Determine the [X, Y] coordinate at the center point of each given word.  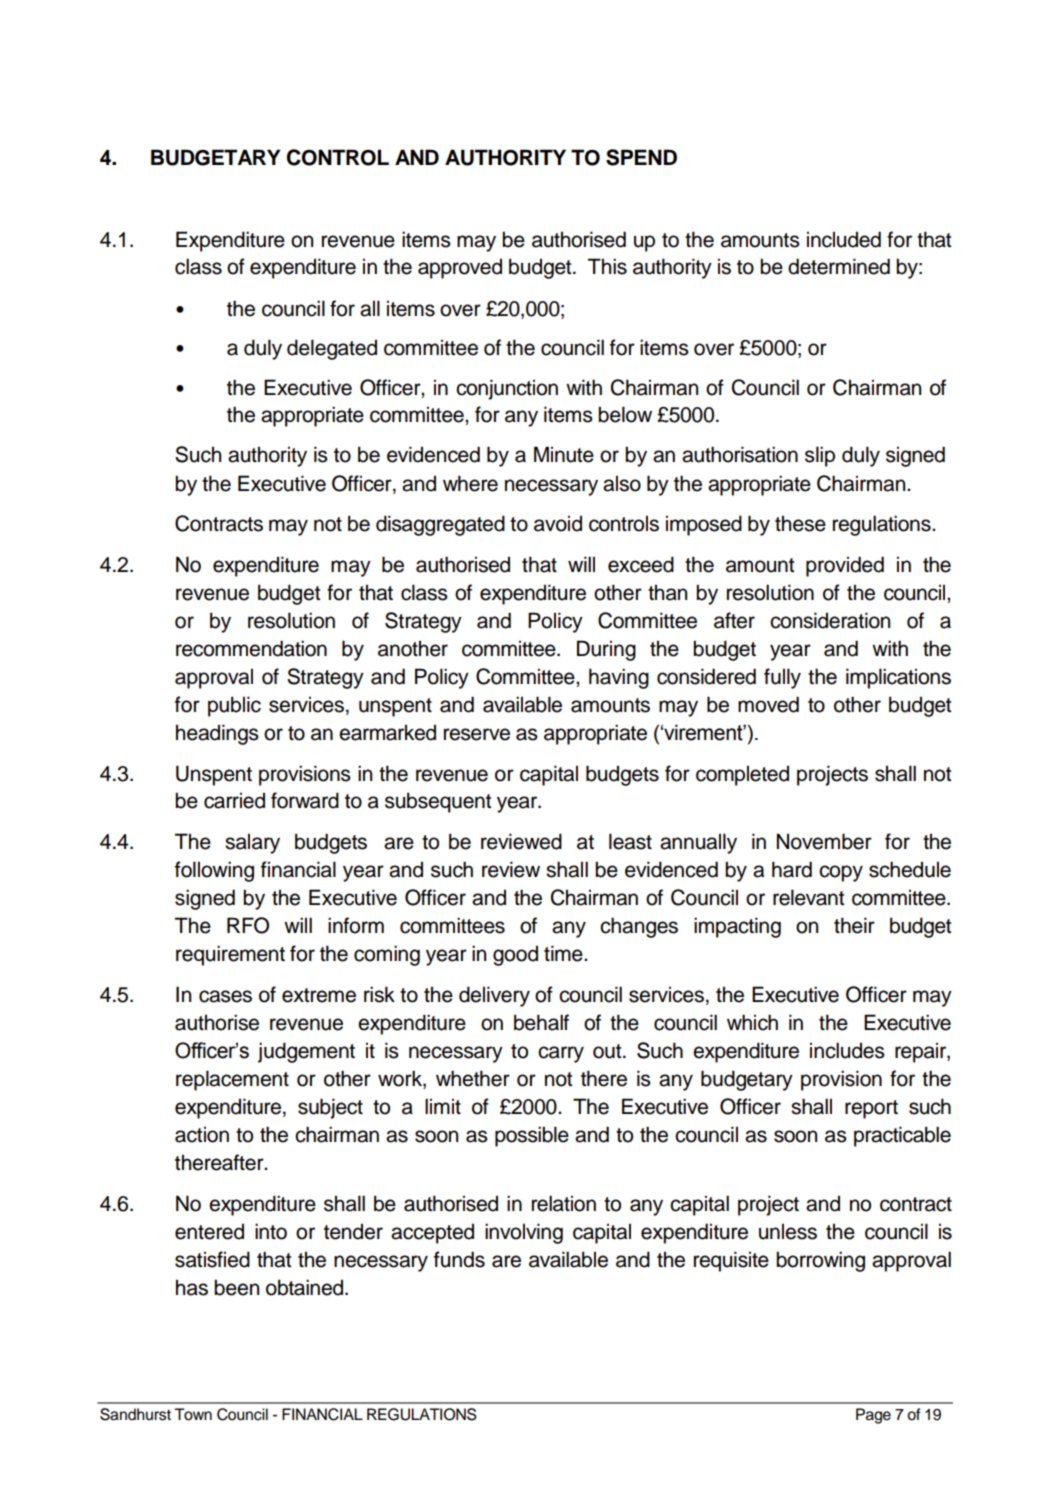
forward [305, 800]
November [824, 841]
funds [459, 1259]
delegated [332, 349]
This [607, 266]
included [844, 239]
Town [193, 1414]
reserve [477, 734]
